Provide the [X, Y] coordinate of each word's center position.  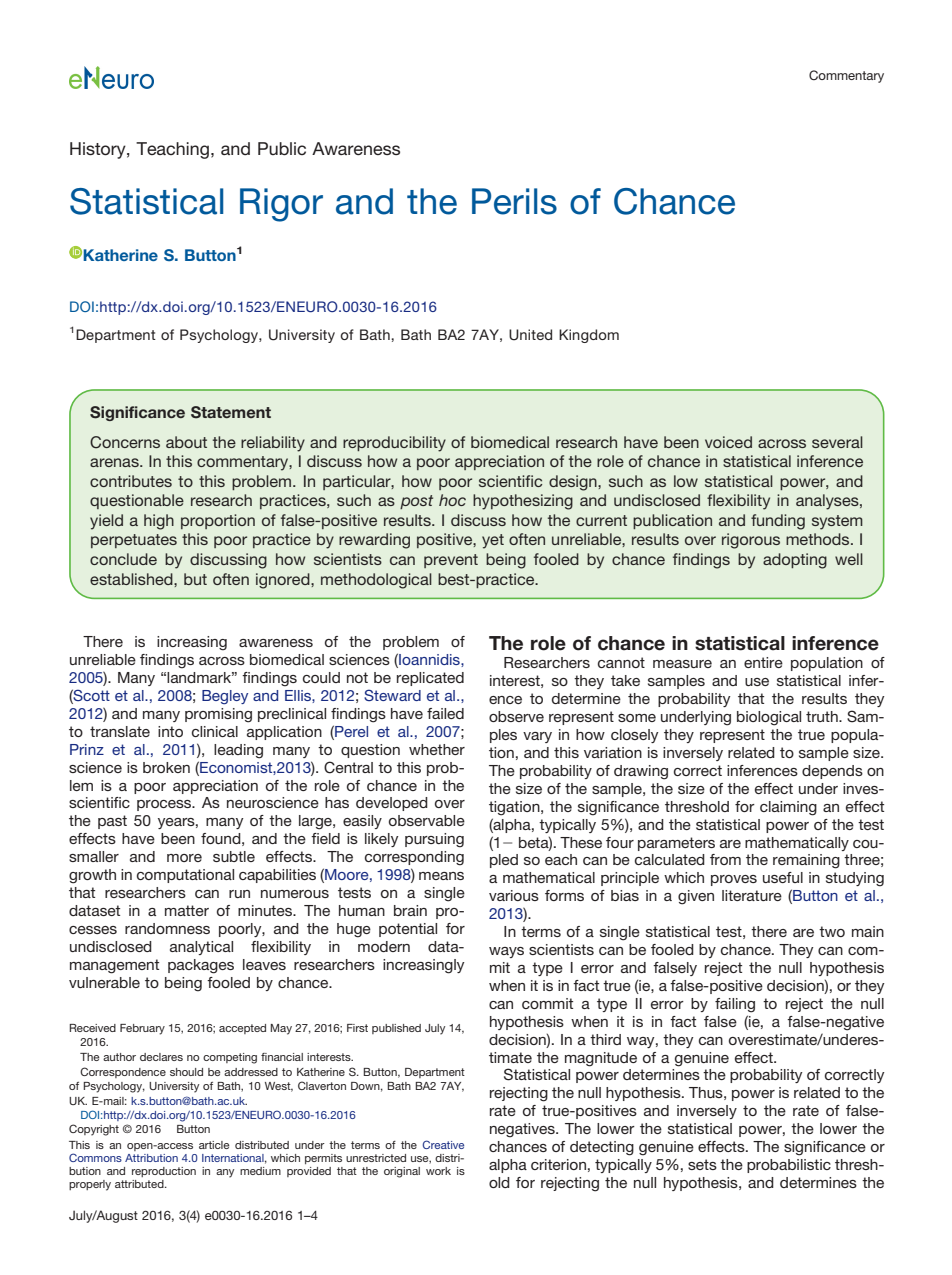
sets [702, 1164]
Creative [443, 1144]
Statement [231, 412]
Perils [514, 201]
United [530, 335]
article [214, 1145]
